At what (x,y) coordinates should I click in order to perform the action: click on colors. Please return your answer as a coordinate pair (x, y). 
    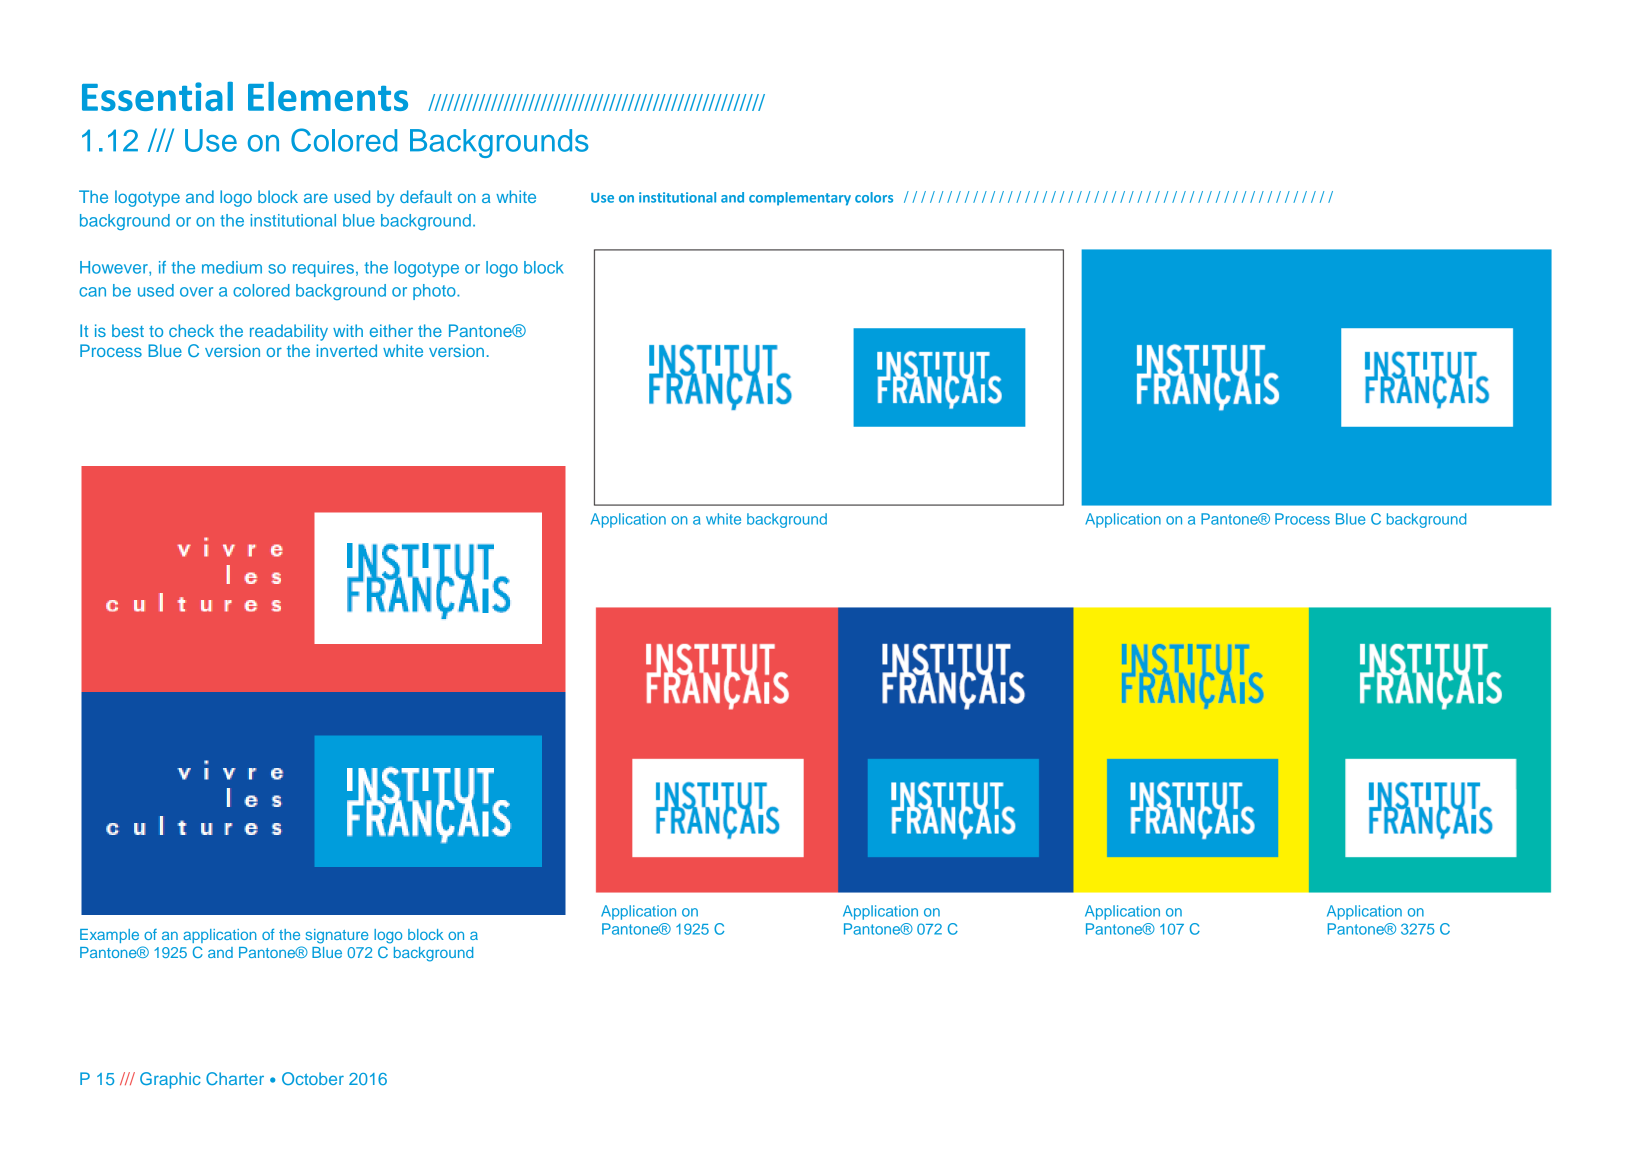
    Looking at the image, I should click on (874, 197).
